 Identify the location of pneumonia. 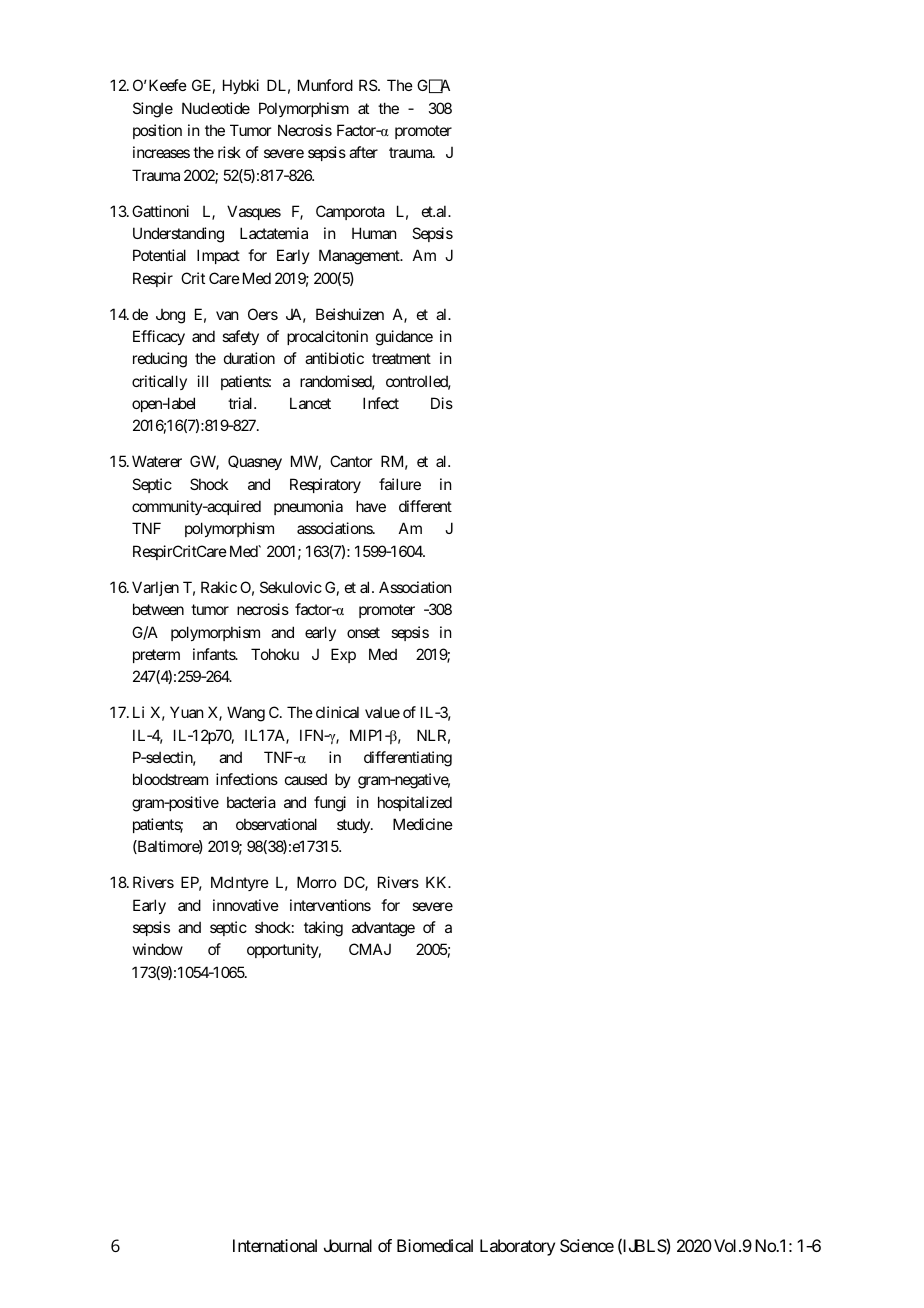
(308, 507).
